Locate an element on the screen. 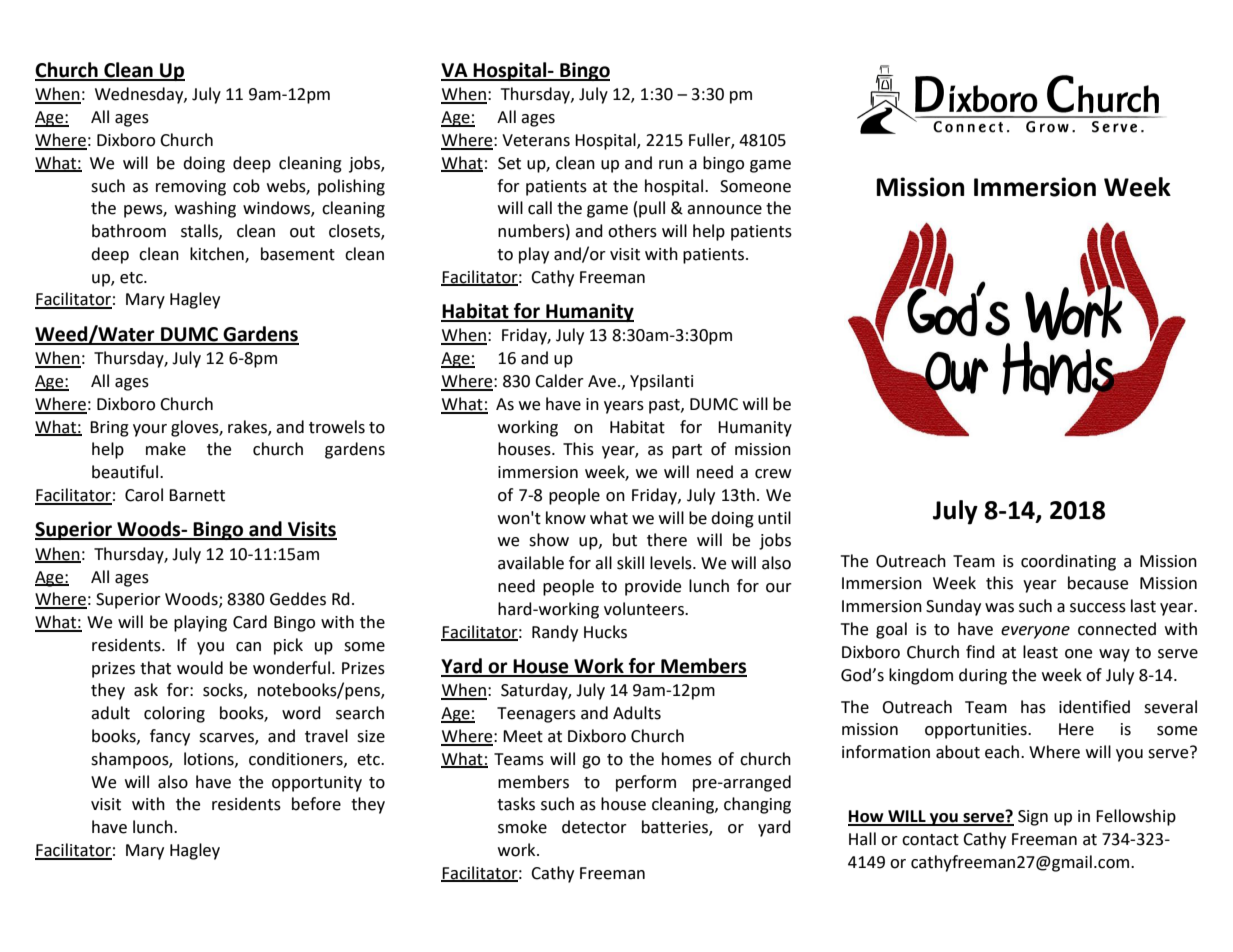  Barnett is located at coordinates (197, 495).
